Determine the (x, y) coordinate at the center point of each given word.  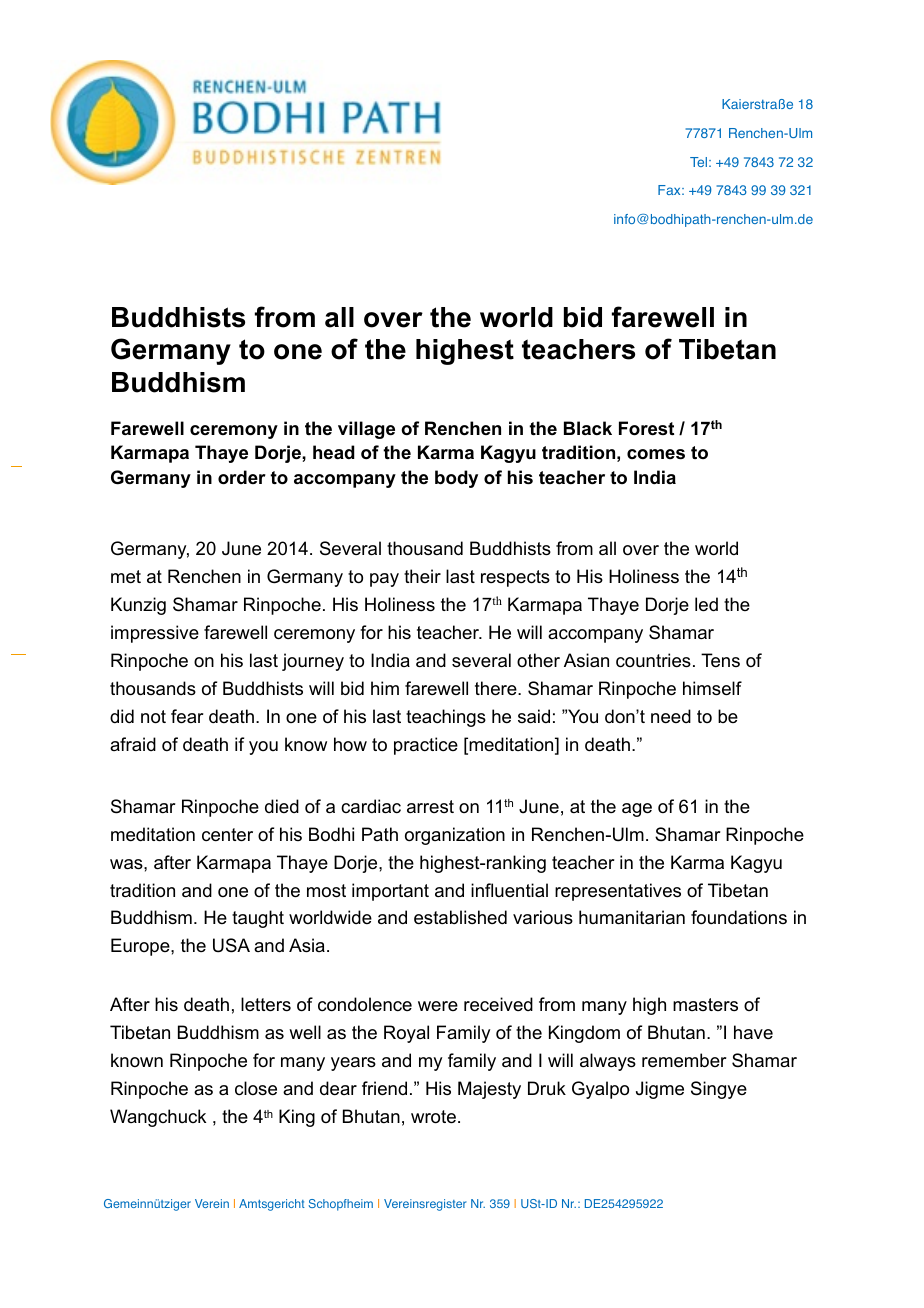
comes (656, 454)
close (256, 1088)
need (671, 716)
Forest (646, 428)
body (456, 479)
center (227, 835)
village (366, 430)
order (242, 477)
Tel (698, 162)
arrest (430, 806)
